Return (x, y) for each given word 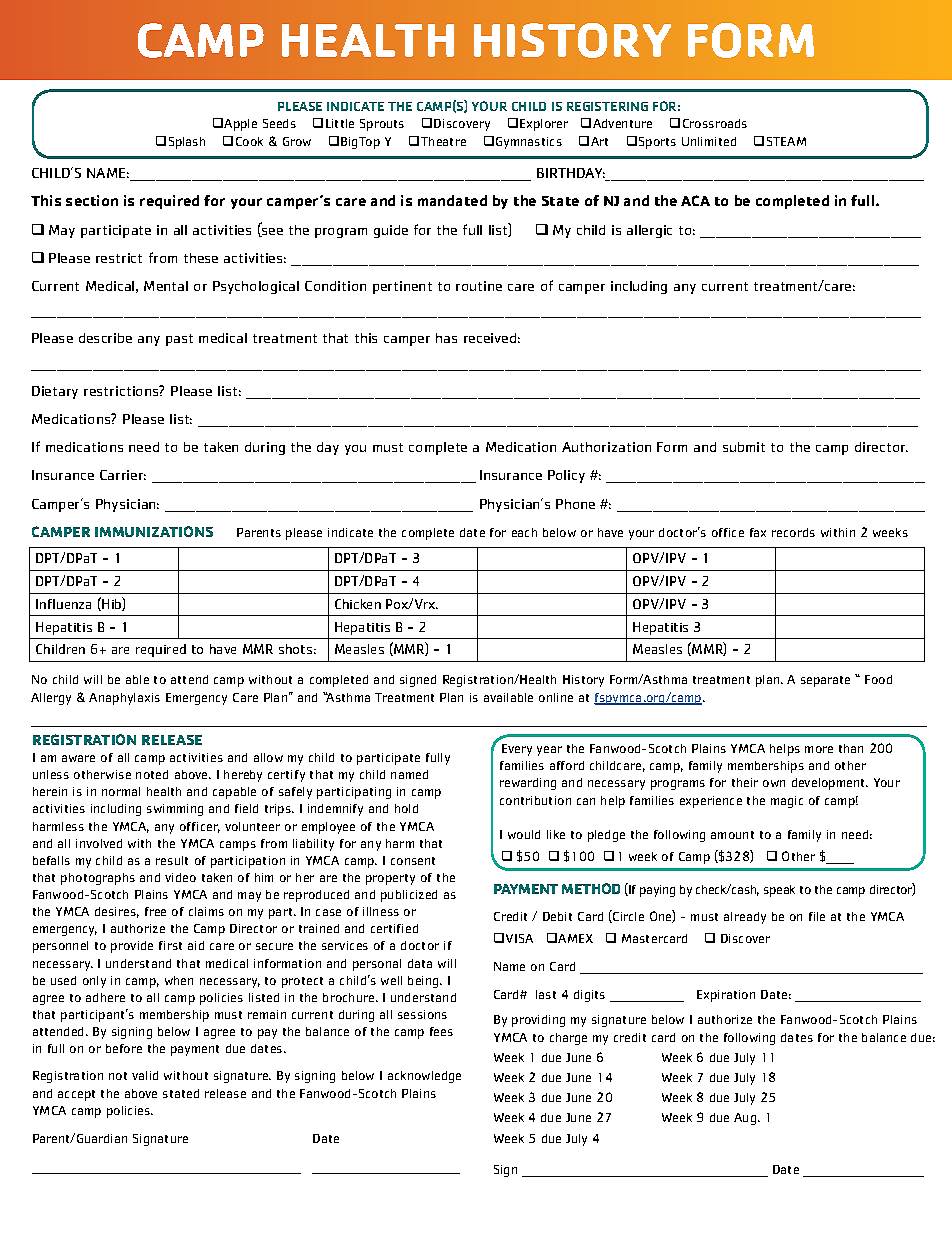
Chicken (358, 604)
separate (825, 681)
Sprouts (382, 125)
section (92, 200)
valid (145, 1075)
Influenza (63, 604)
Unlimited (709, 141)
